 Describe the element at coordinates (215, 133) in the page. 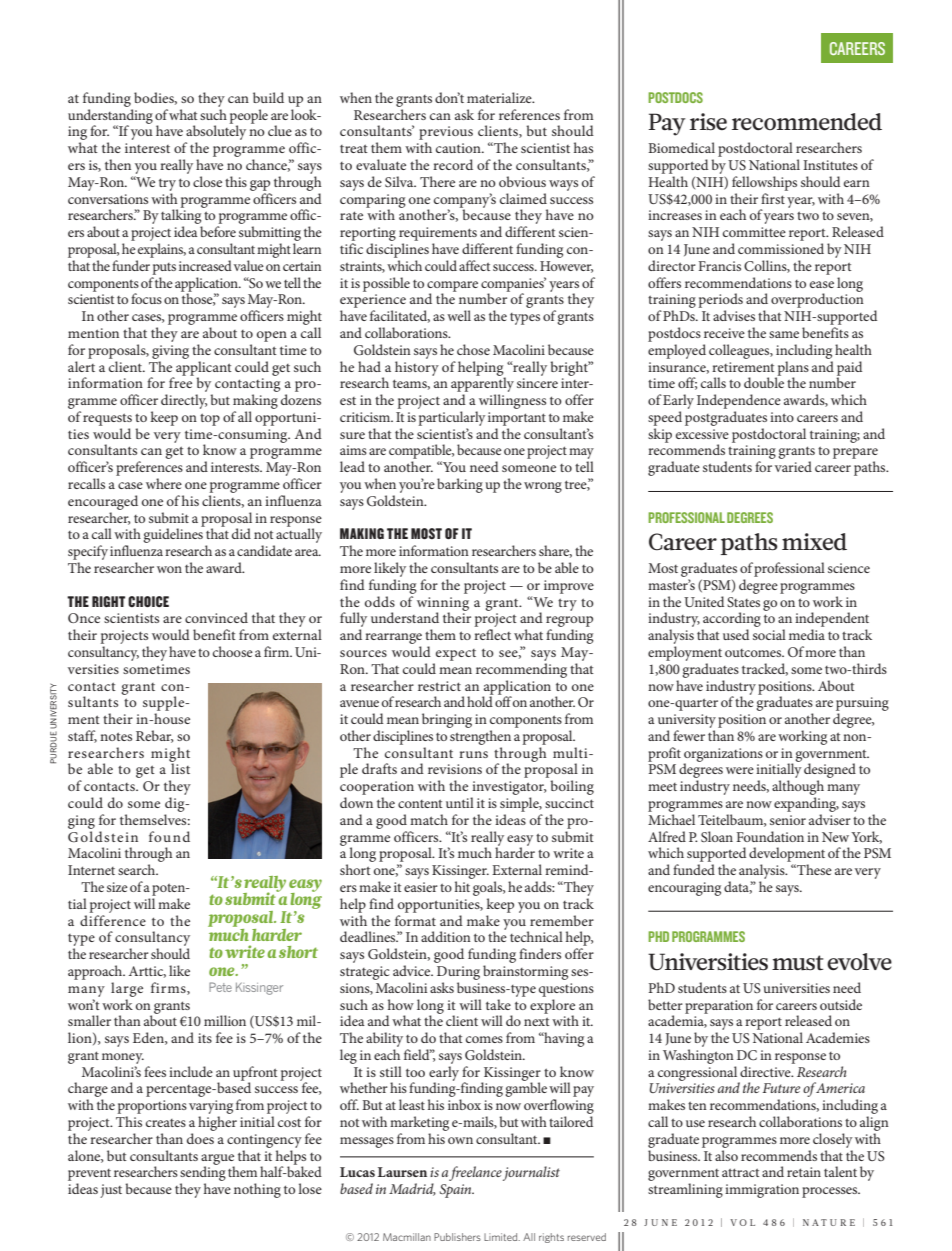

I see `absolutely` at that location.
